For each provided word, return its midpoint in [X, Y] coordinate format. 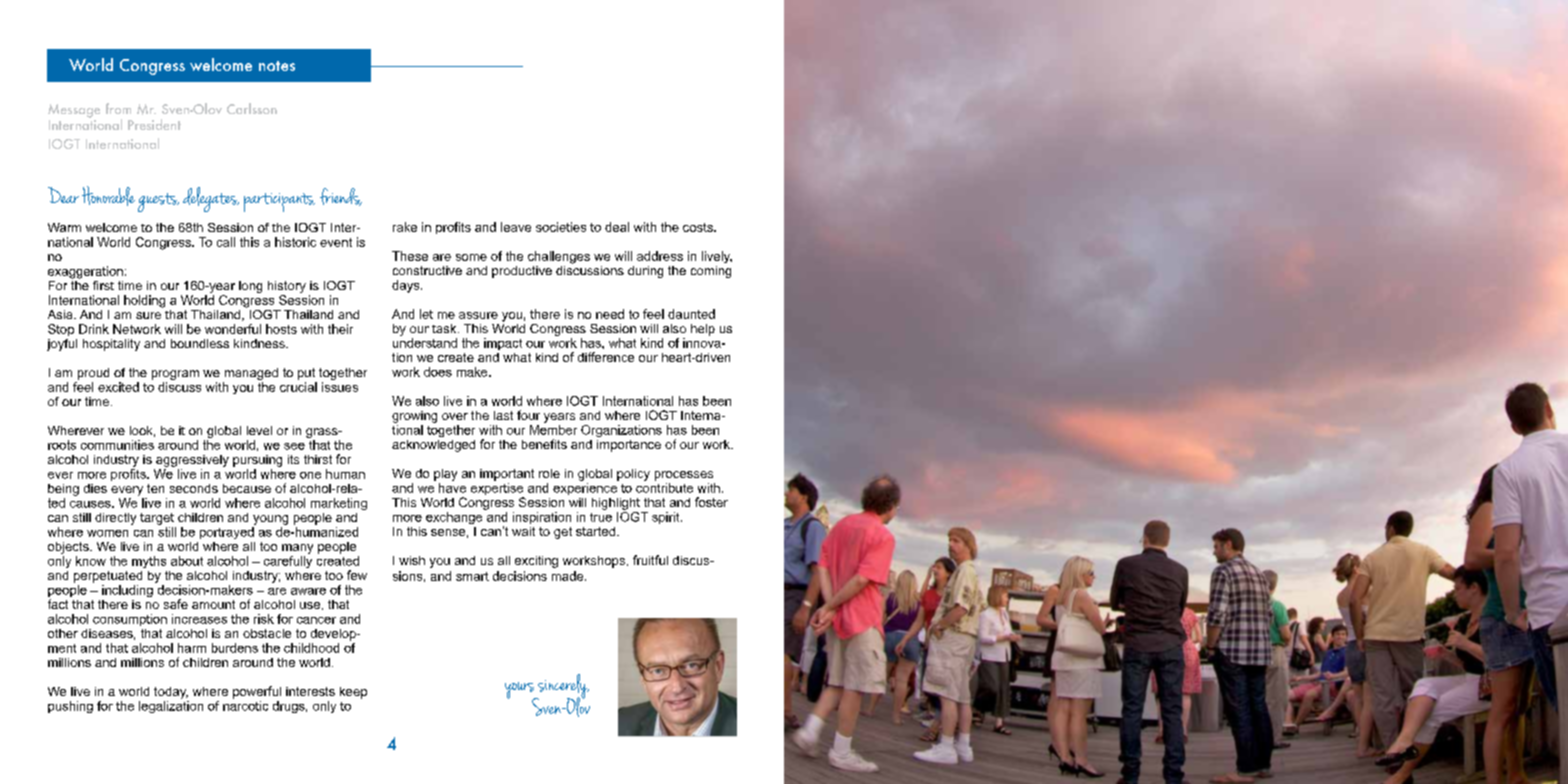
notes [277, 66]
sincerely [562, 687]
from [118, 108]
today [171, 693]
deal [617, 227]
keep [353, 693]
